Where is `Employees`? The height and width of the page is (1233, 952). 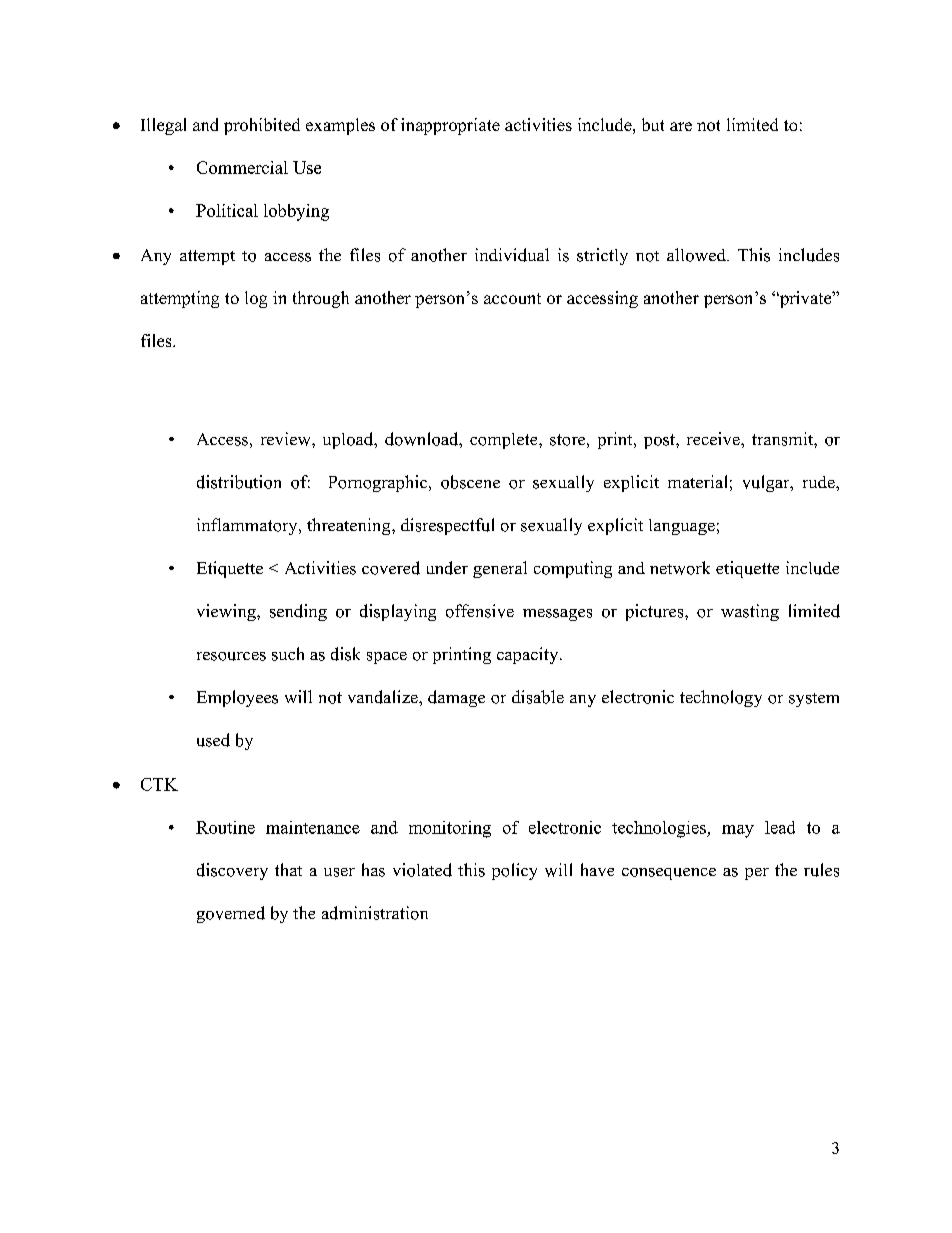 Employees is located at coordinates (237, 698).
